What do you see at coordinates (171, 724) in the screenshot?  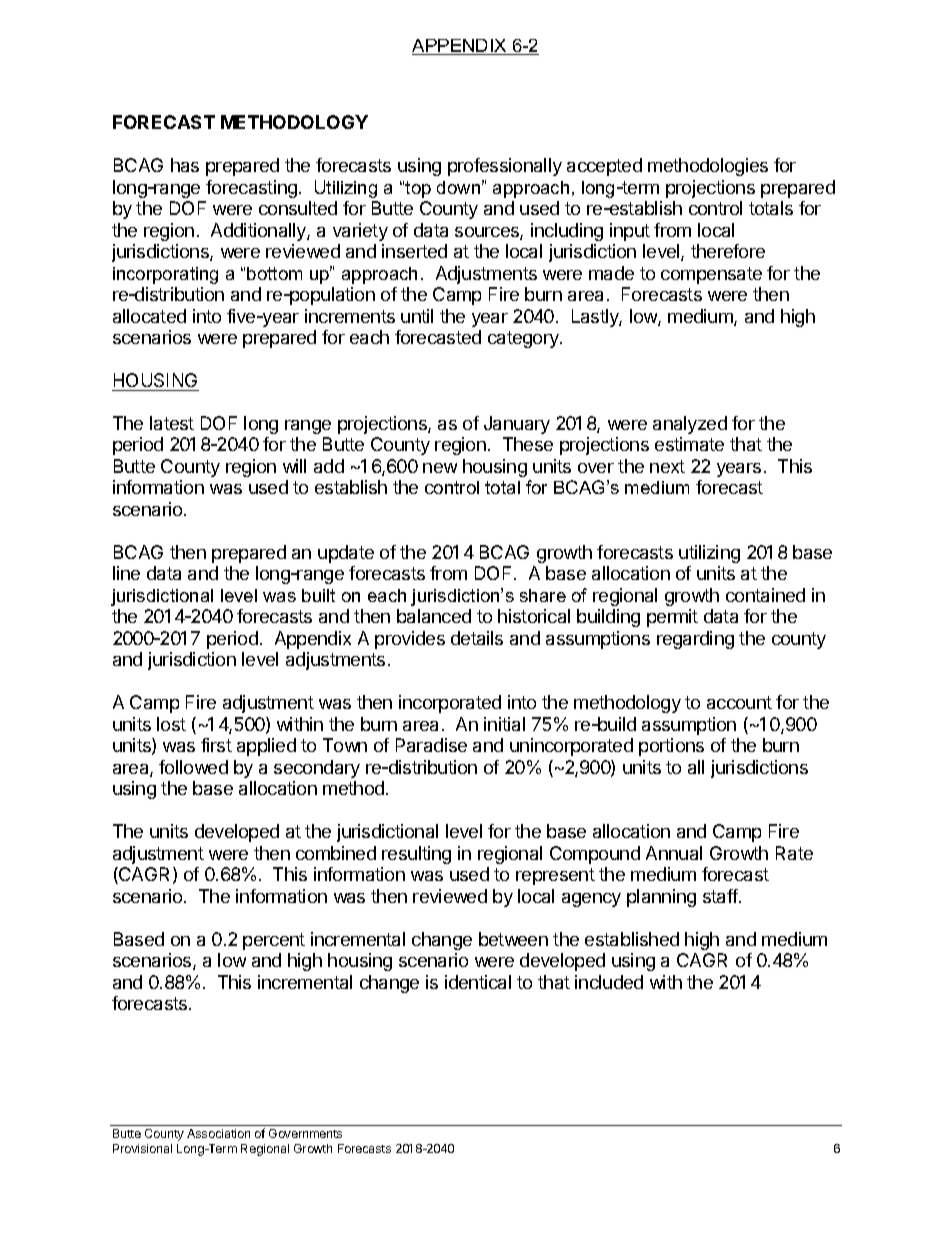 I see `lost` at bounding box center [171, 724].
